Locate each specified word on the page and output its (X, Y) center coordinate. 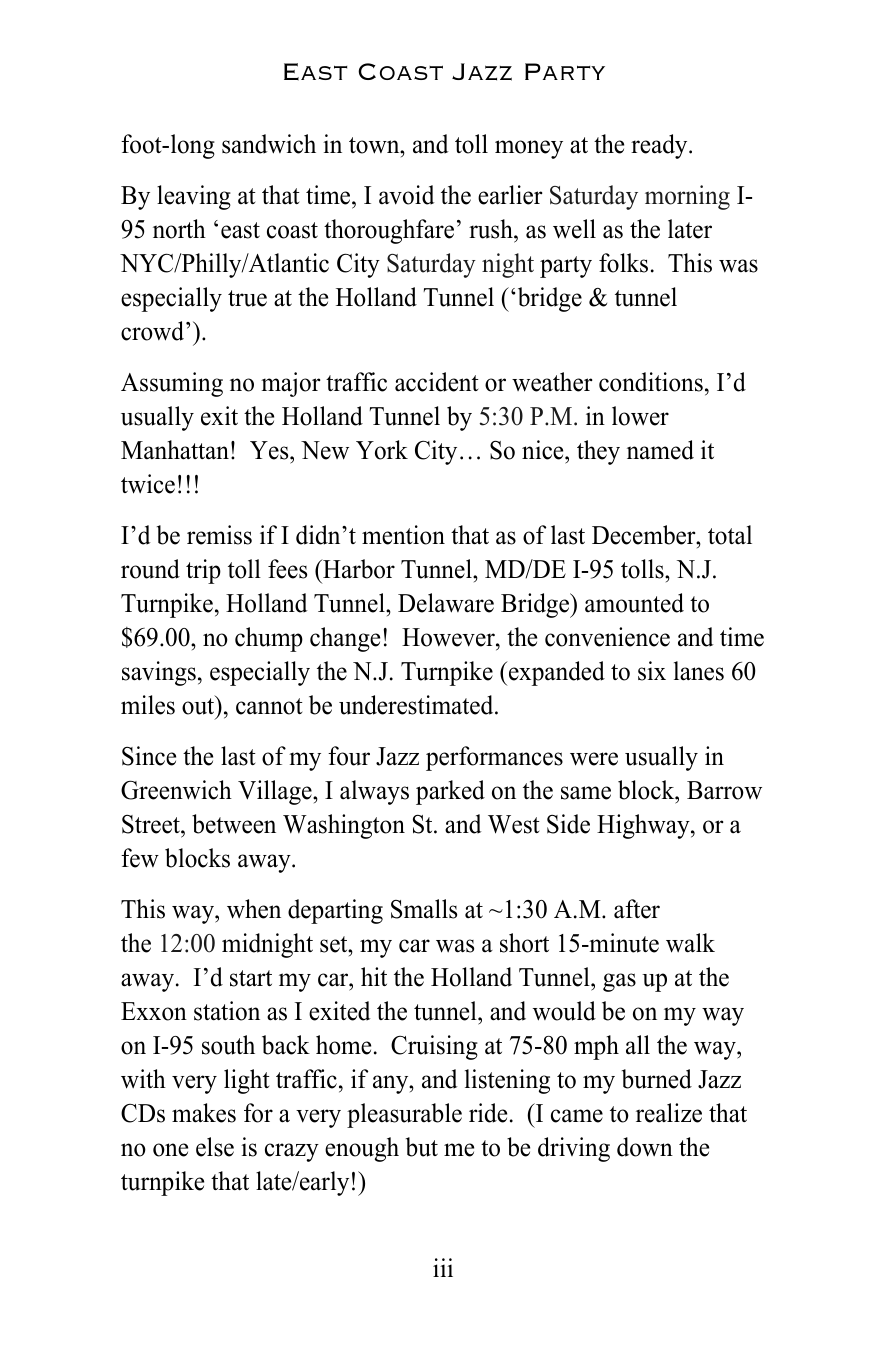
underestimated (417, 705)
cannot (269, 706)
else (215, 1147)
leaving (194, 197)
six (652, 671)
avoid (407, 195)
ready (660, 146)
